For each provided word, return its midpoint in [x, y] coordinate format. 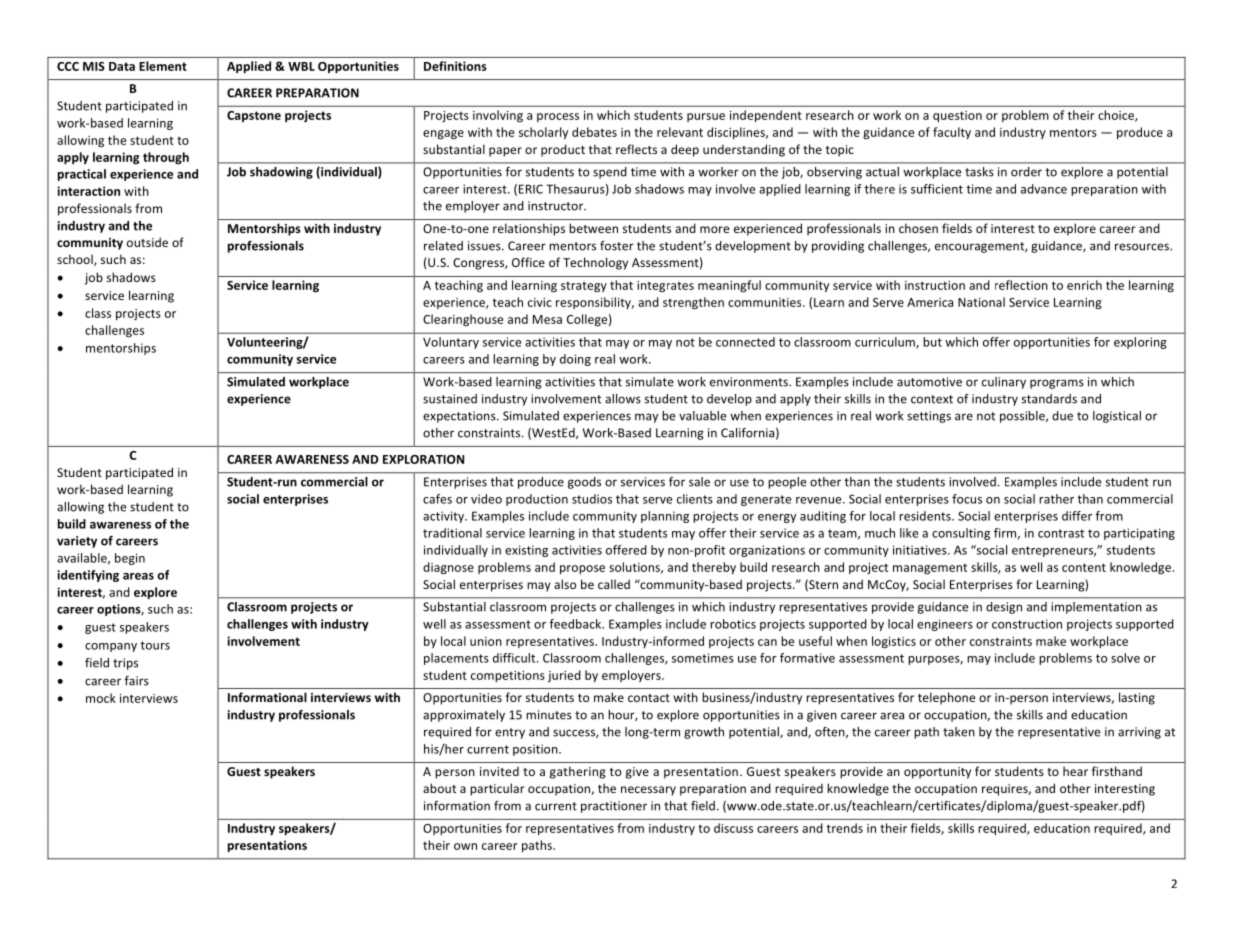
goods [584, 483]
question [957, 116]
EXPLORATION [423, 459]
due [1062, 416]
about [439, 788]
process [558, 117]
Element [163, 66]
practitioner [614, 807]
